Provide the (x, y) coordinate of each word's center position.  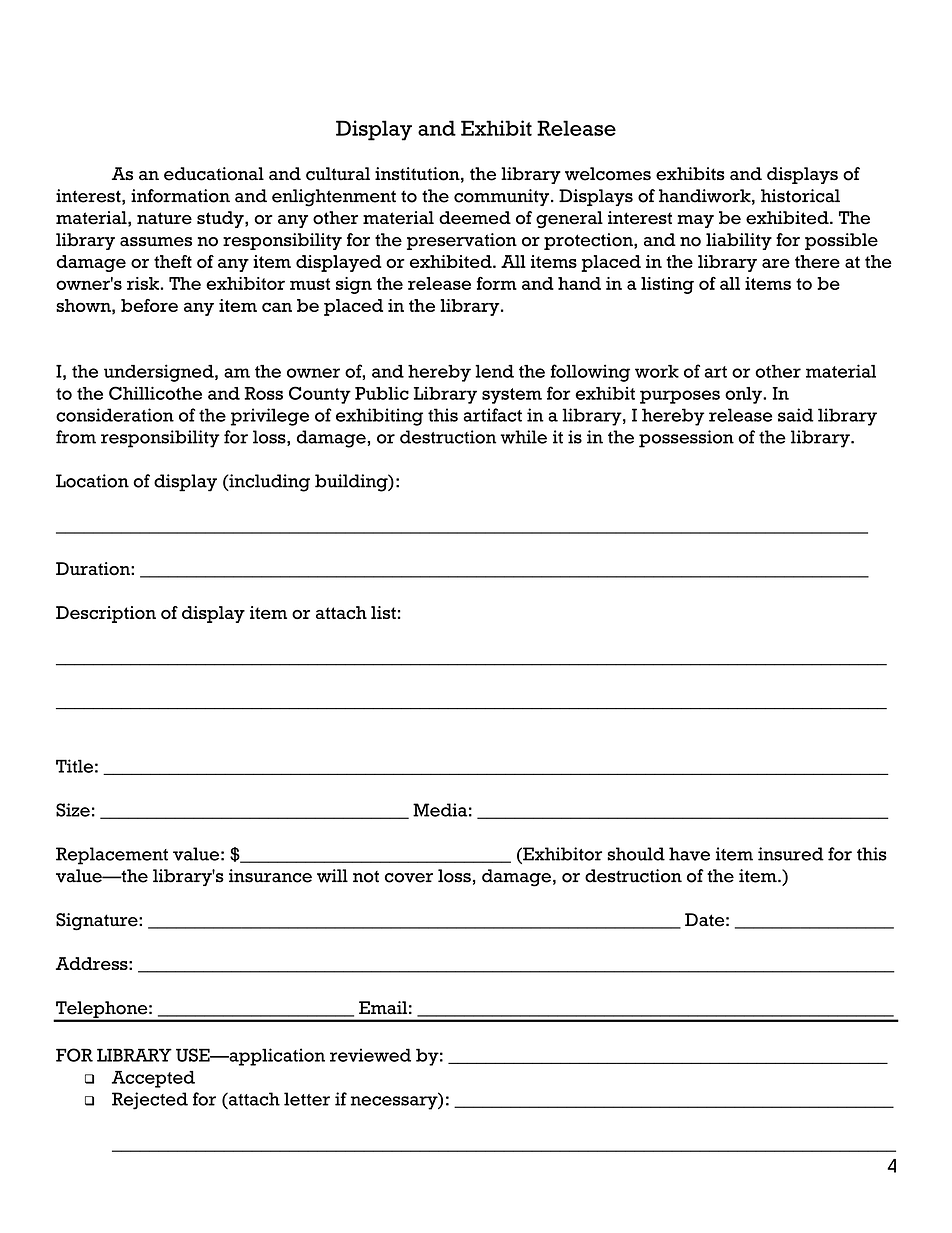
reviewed (370, 1055)
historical (800, 196)
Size (73, 810)
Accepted (153, 1079)
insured (791, 854)
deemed (475, 218)
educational (214, 174)
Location (92, 481)
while (523, 437)
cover (409, 878)
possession (686, 439)
